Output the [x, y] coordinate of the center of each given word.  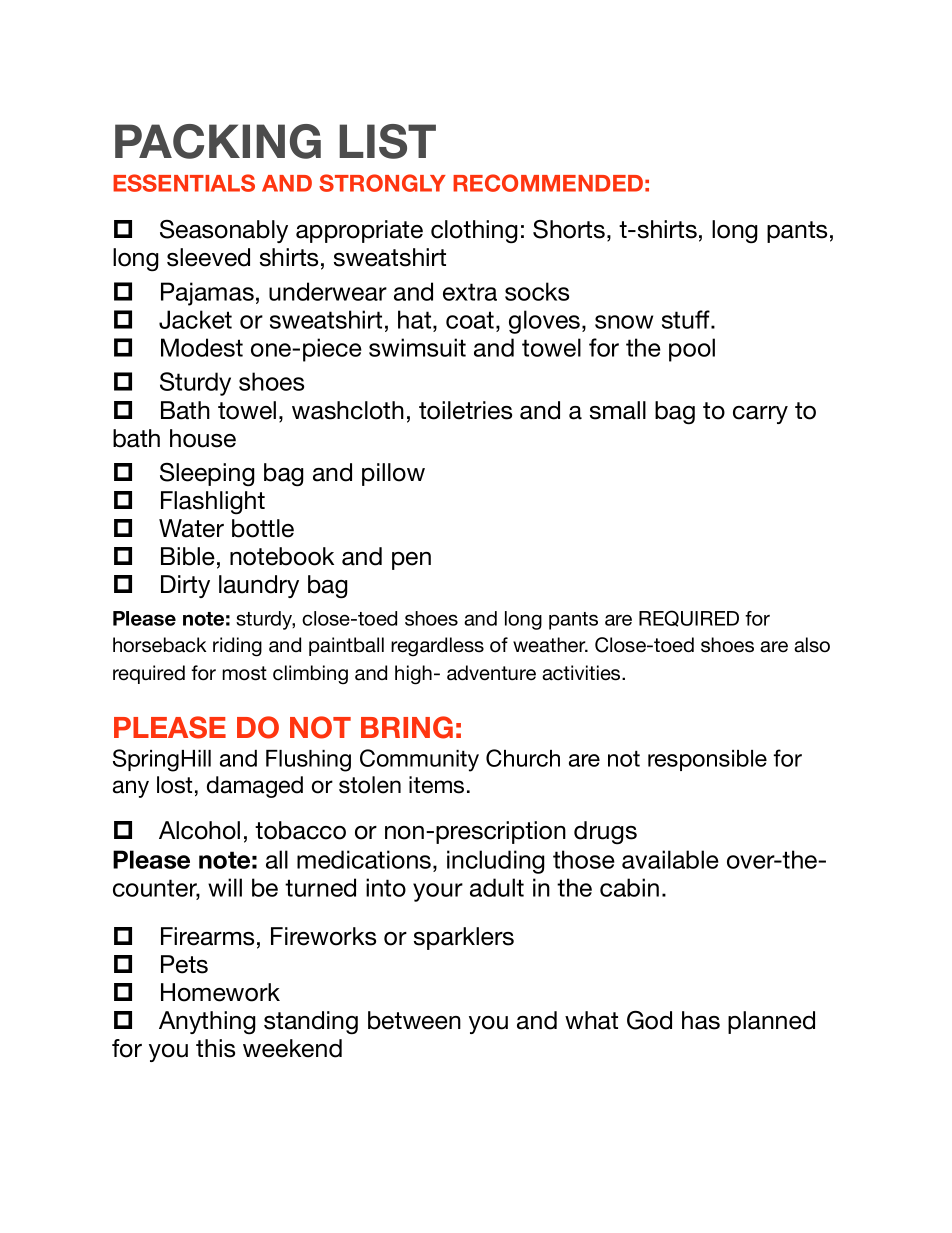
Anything [207, 1022]
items [436, 785]
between [414, 1020]
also [812, 645]
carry [760, 415]
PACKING [218, 141]
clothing [474, 231]
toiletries [465, 410]
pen [411, 561]
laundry [259, 586]
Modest [202, 347]
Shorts [569, 229]
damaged [255, 787]
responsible [707, 760]
